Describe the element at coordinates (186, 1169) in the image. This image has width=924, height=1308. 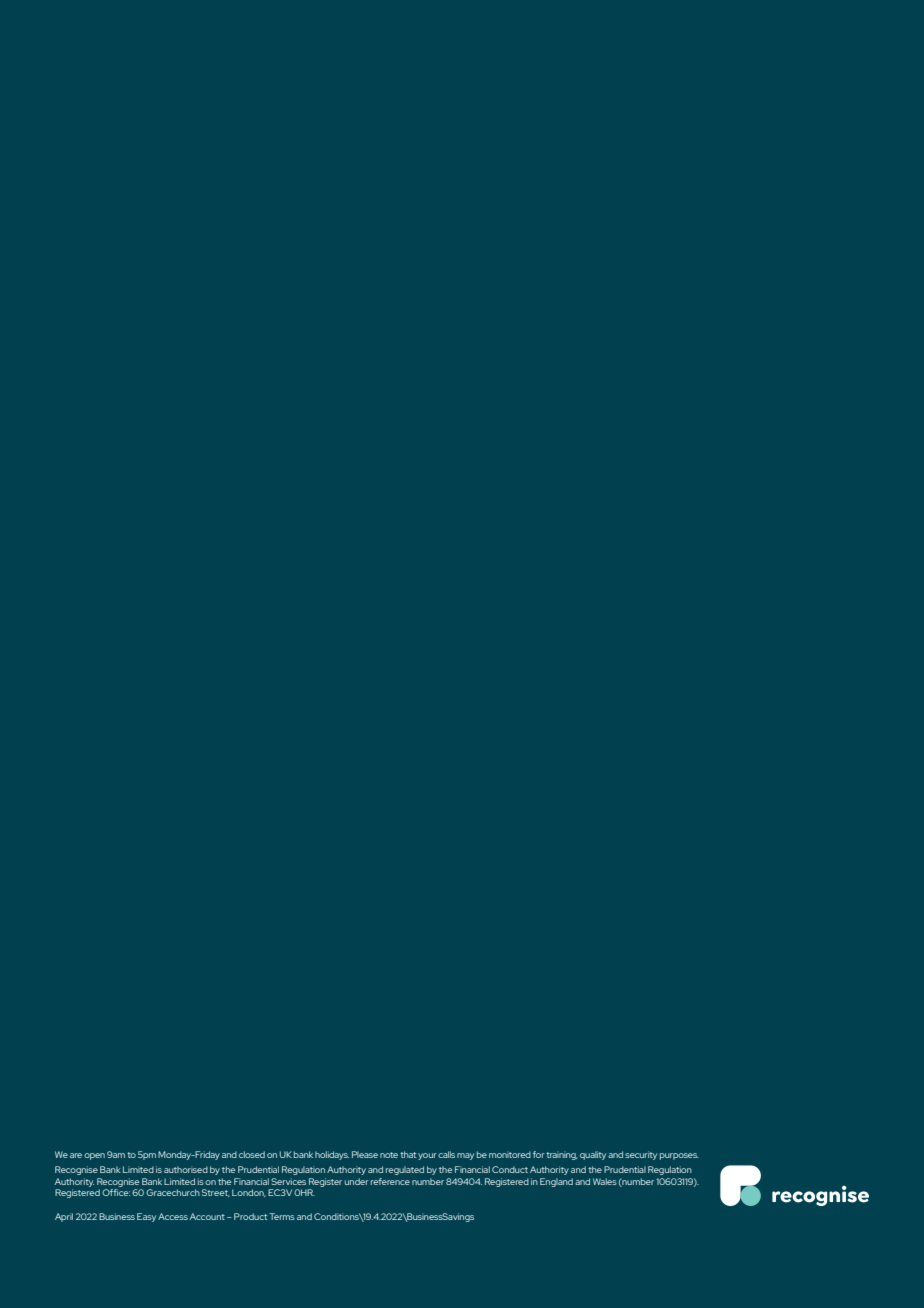
I see `authorised` at that location.
